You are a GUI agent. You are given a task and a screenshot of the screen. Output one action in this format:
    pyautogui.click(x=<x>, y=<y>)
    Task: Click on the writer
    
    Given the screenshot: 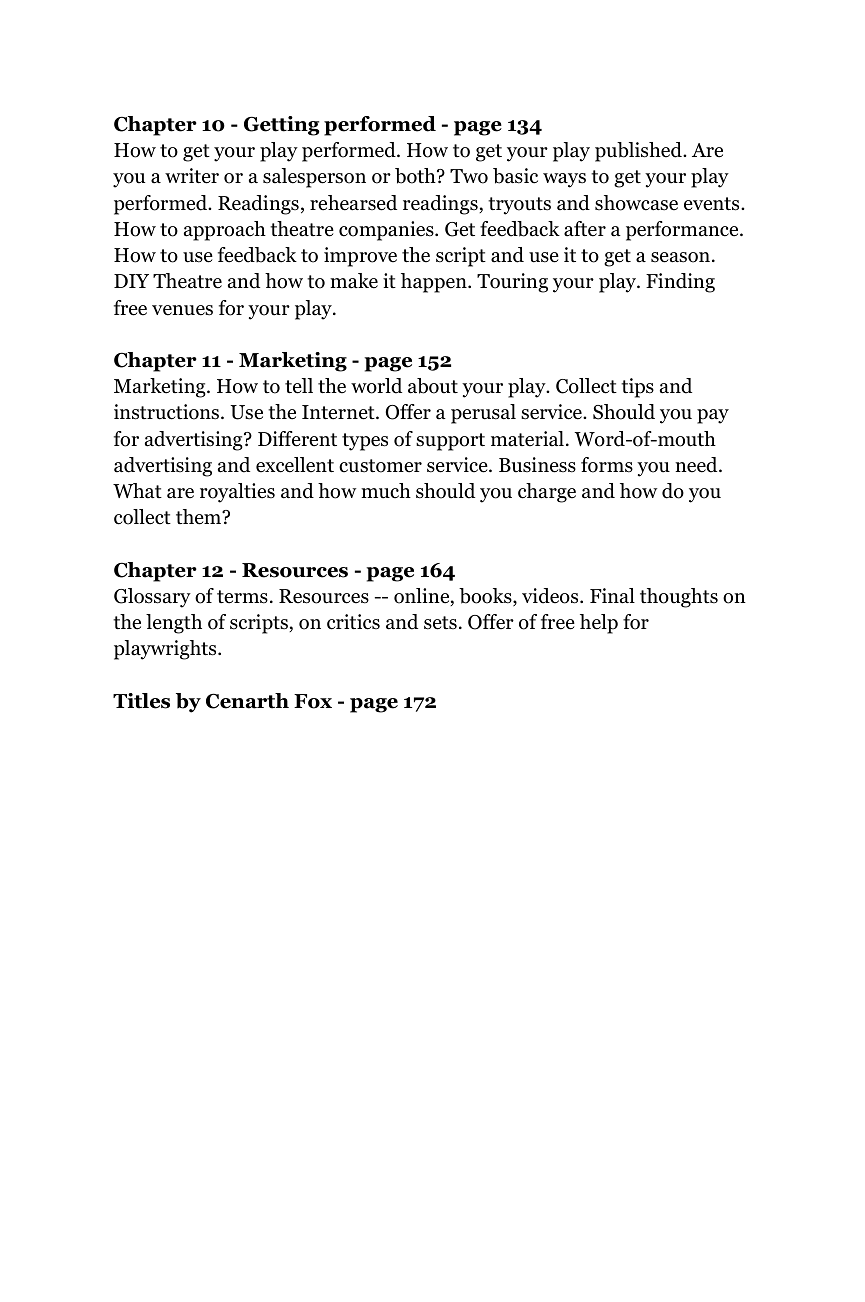 What is the action you would take?
    pyautogui.click(x=192, y=176)
